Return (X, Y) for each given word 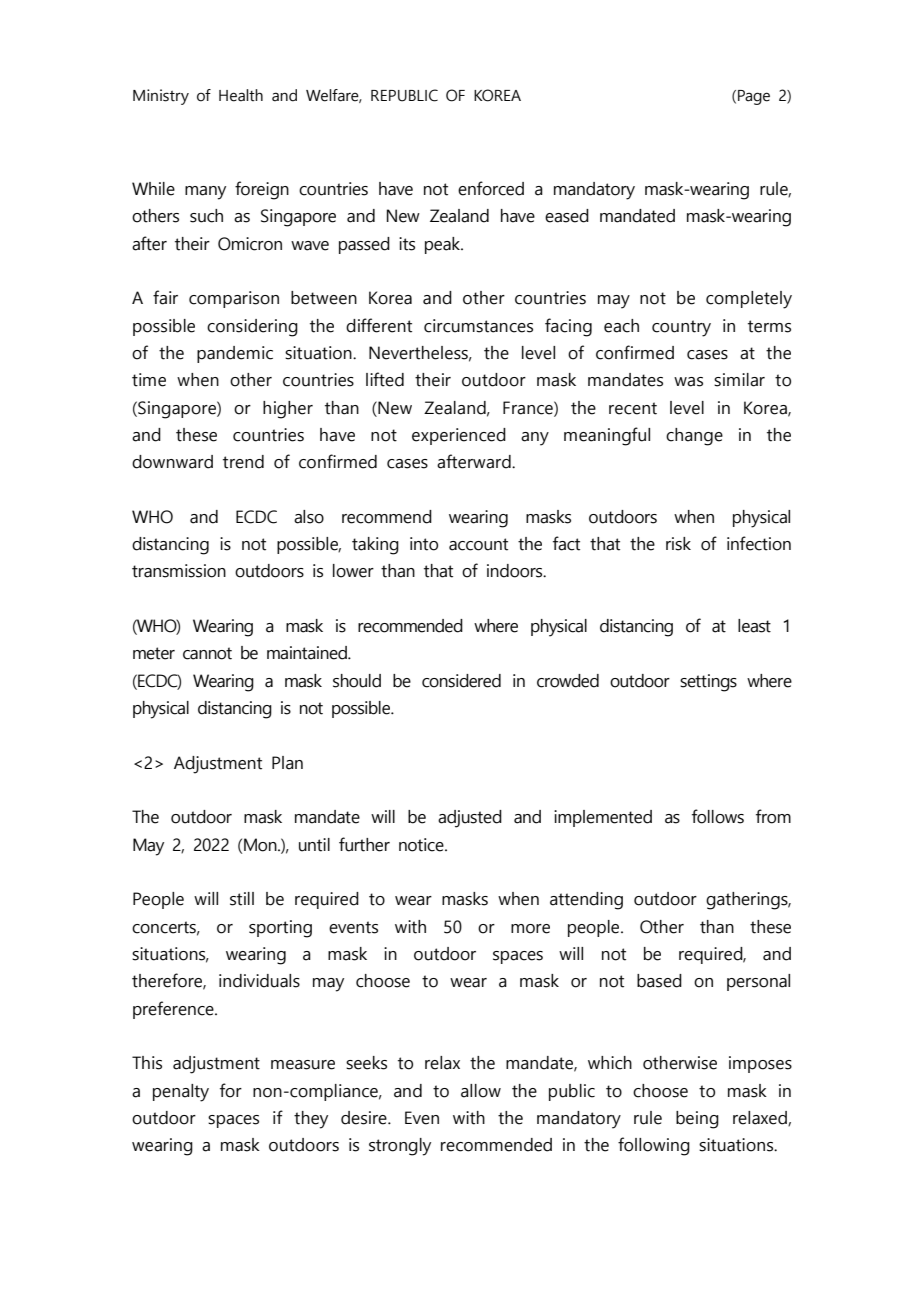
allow (481, 1091)
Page (754, 97)
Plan (287, 763)
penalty (181, 1093)
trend (243, 462)
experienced (459, 436)
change (694, 437)
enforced (491, 188)
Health (241, 95)
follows (718, 816)
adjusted (470, 819)
